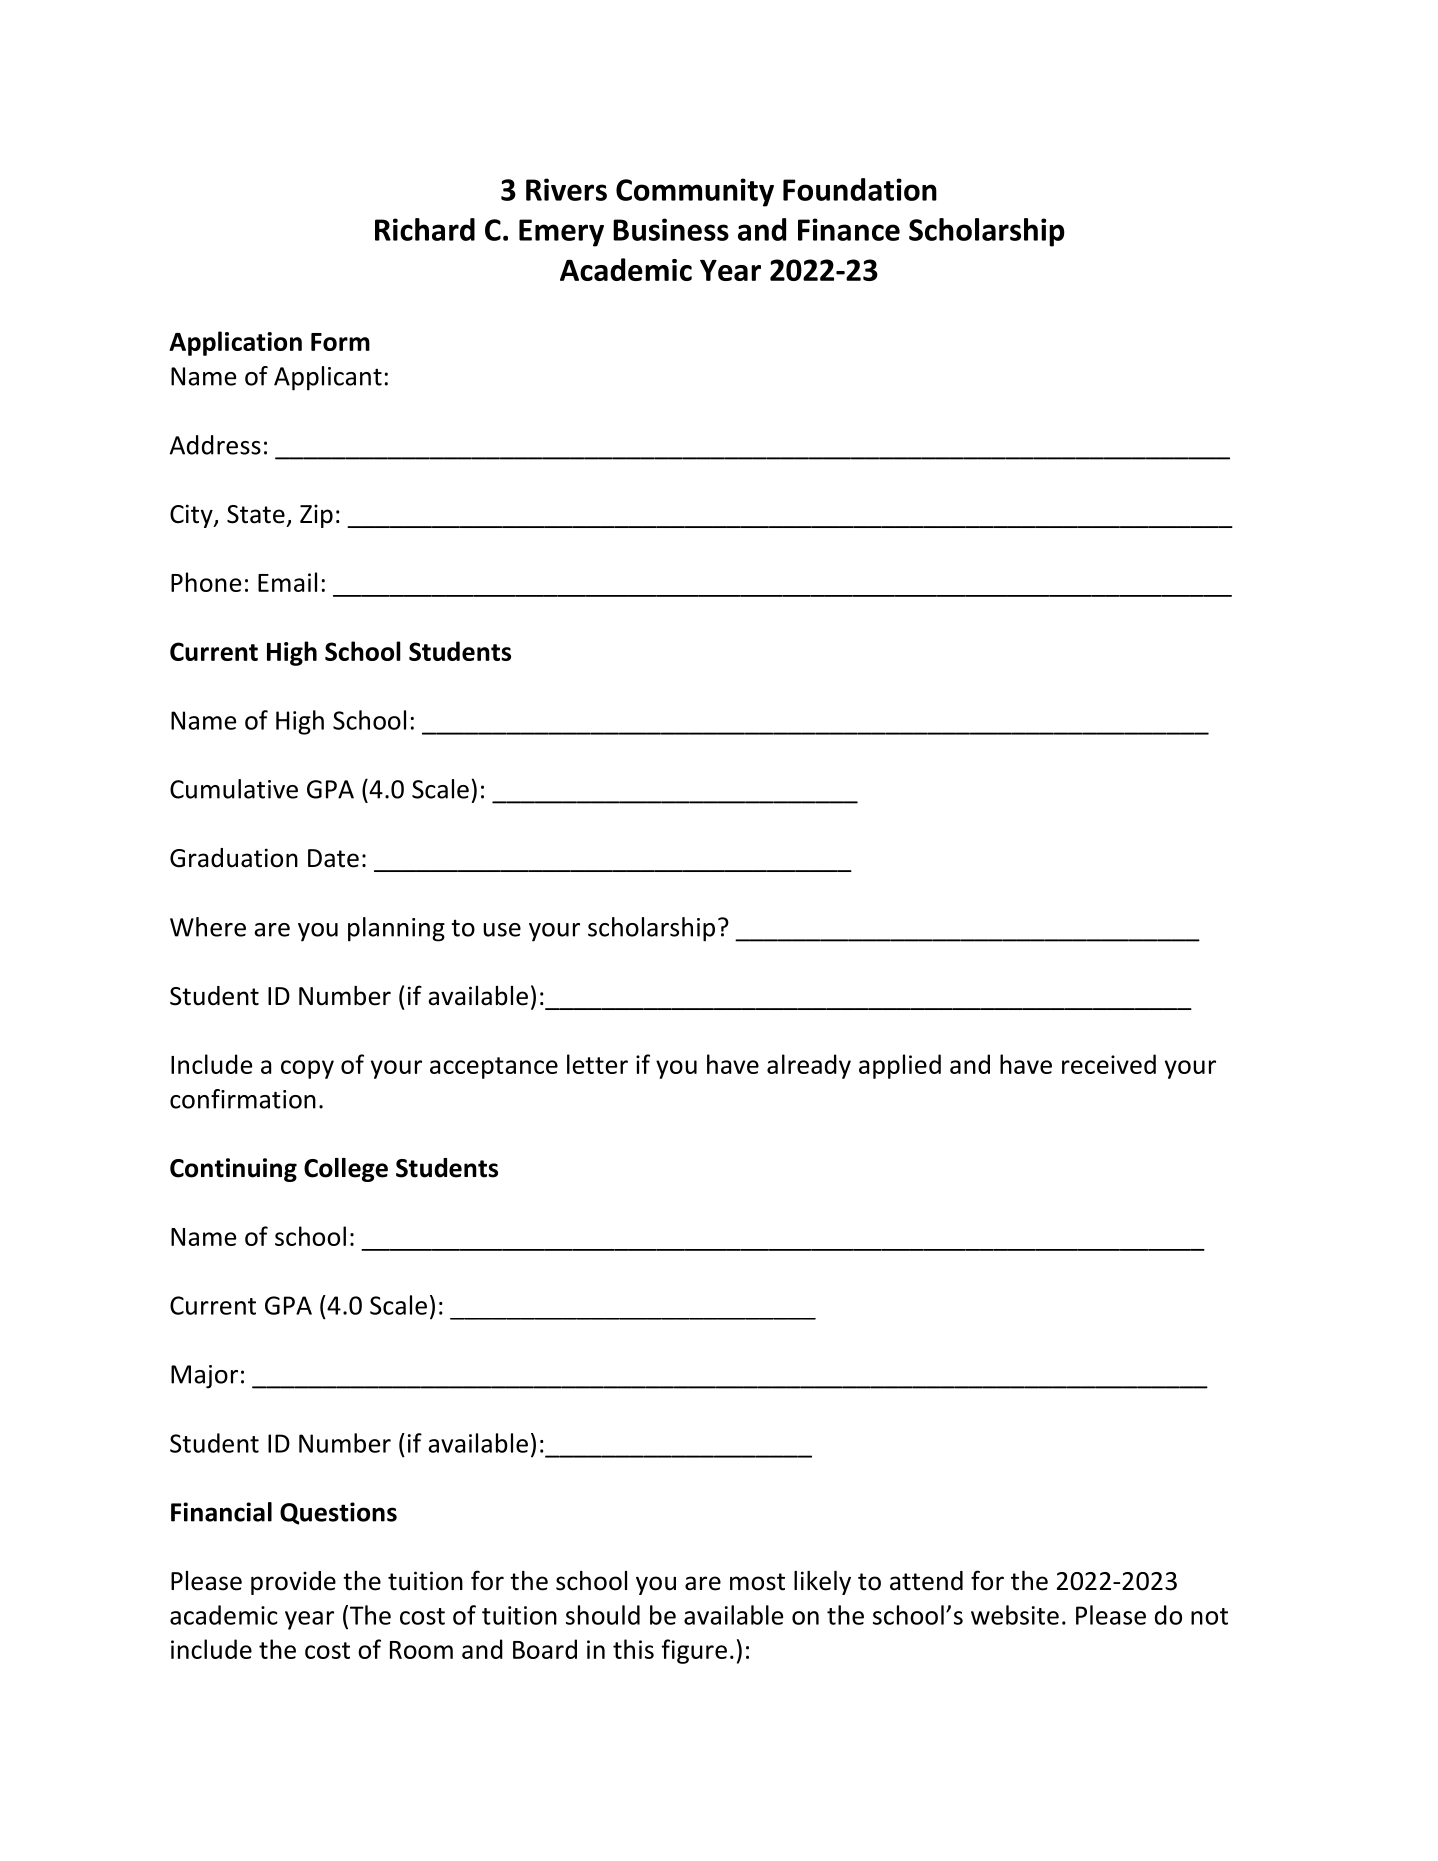  I want to click on use, so click(502, 930).
